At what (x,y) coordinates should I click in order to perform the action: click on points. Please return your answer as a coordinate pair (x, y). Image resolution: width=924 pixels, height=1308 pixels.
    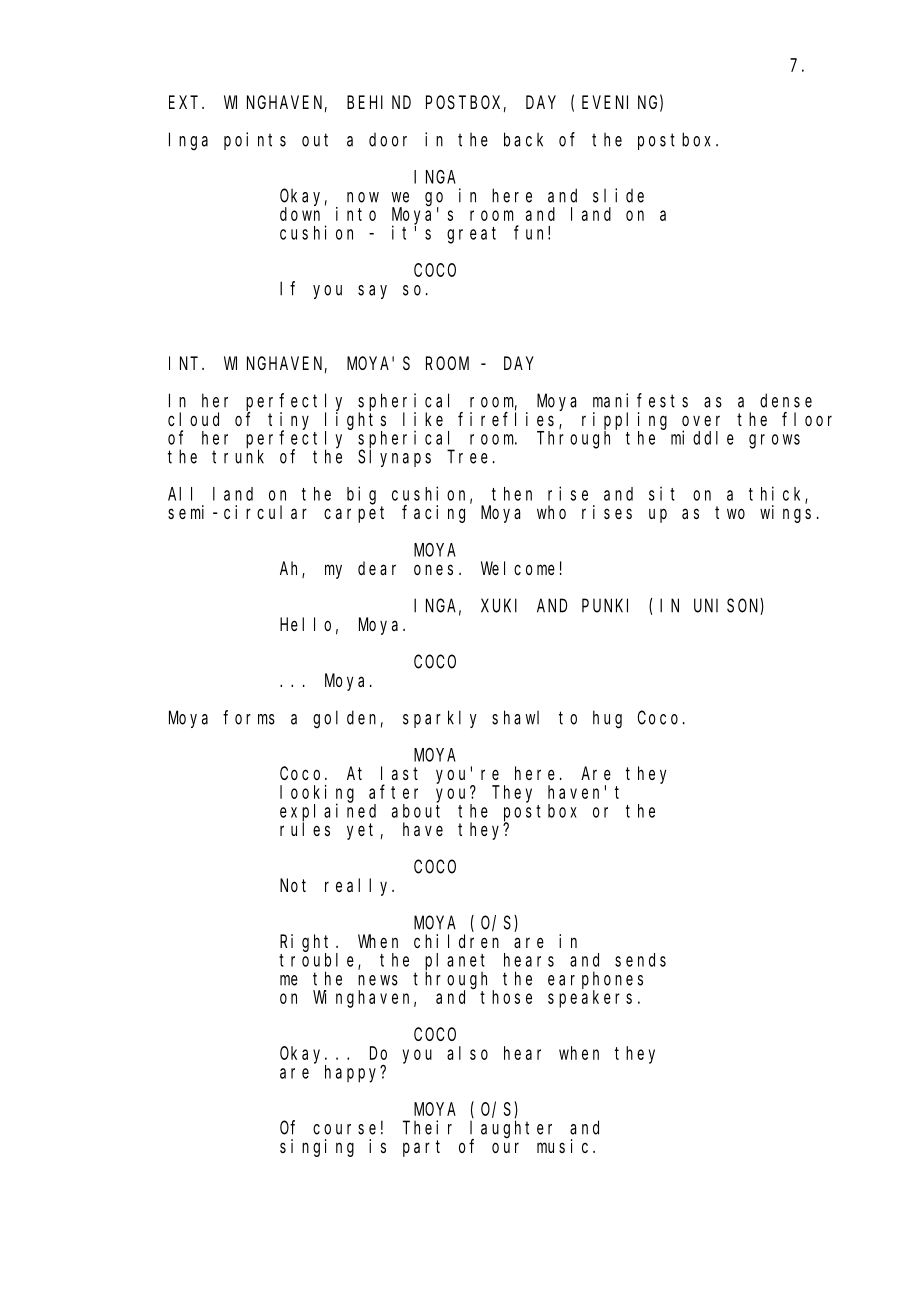
    Looking at the image, I should click on (255, 141).
